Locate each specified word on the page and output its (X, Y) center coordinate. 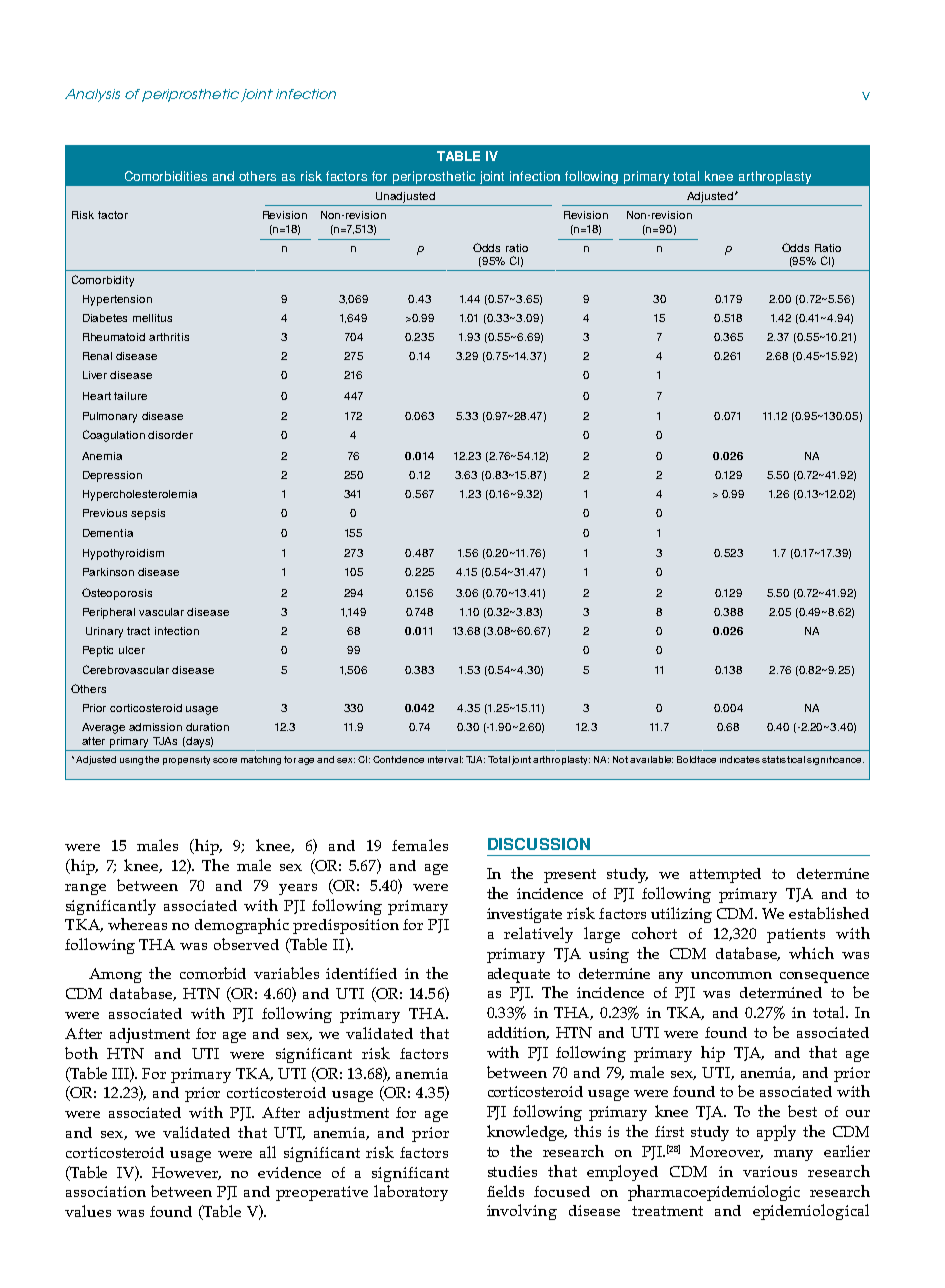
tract (138, 631)
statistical (783, 759)
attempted (725, 875)
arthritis (169, 337)
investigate (524, 915)
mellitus (152, 318)
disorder (170, 435)
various (770, 1171)
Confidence (398, 759)
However (186, 1173)
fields (505, 1191)
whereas (137, 924)
